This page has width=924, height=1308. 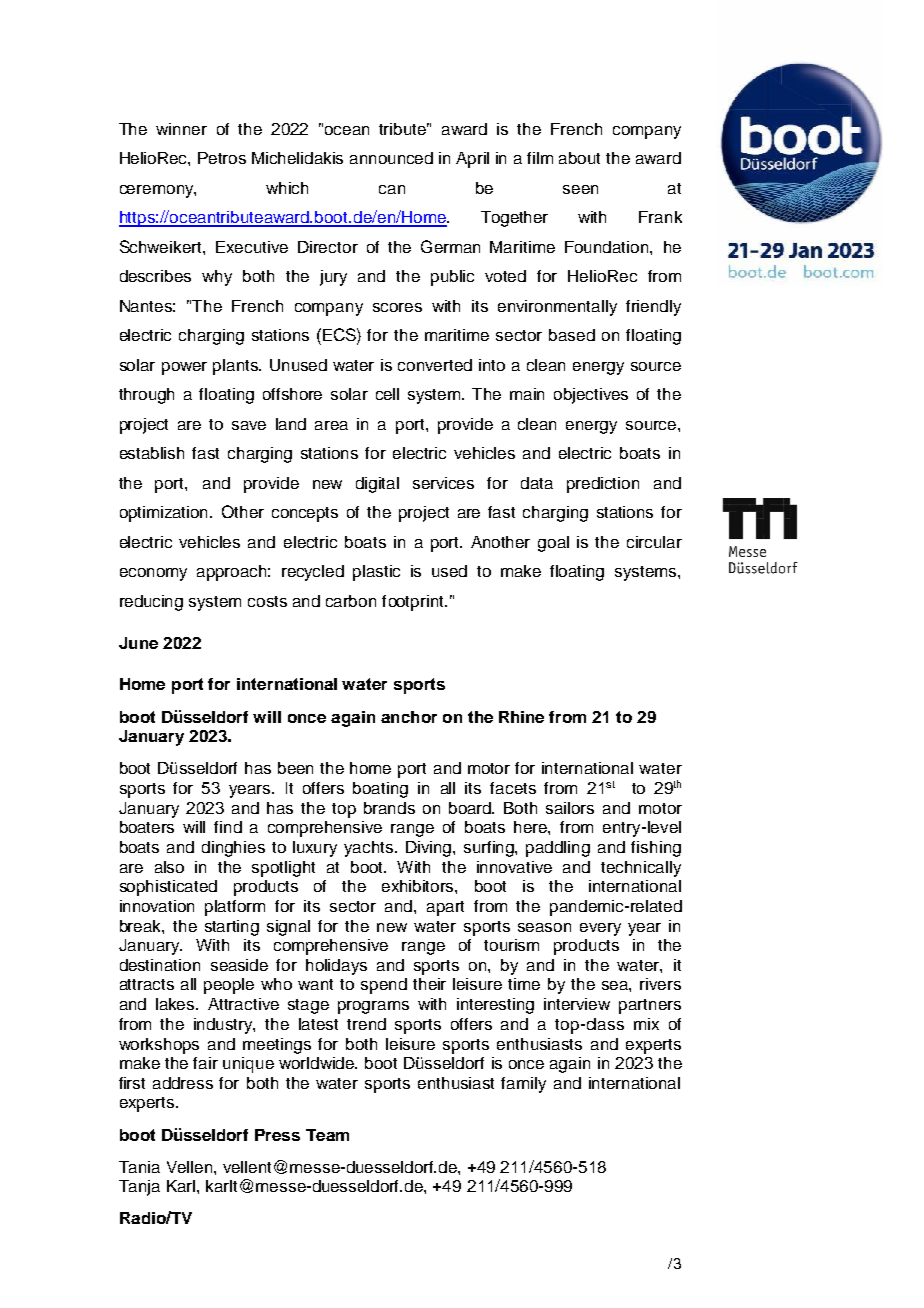 I want to click on about, so click(x=579, y=158).
